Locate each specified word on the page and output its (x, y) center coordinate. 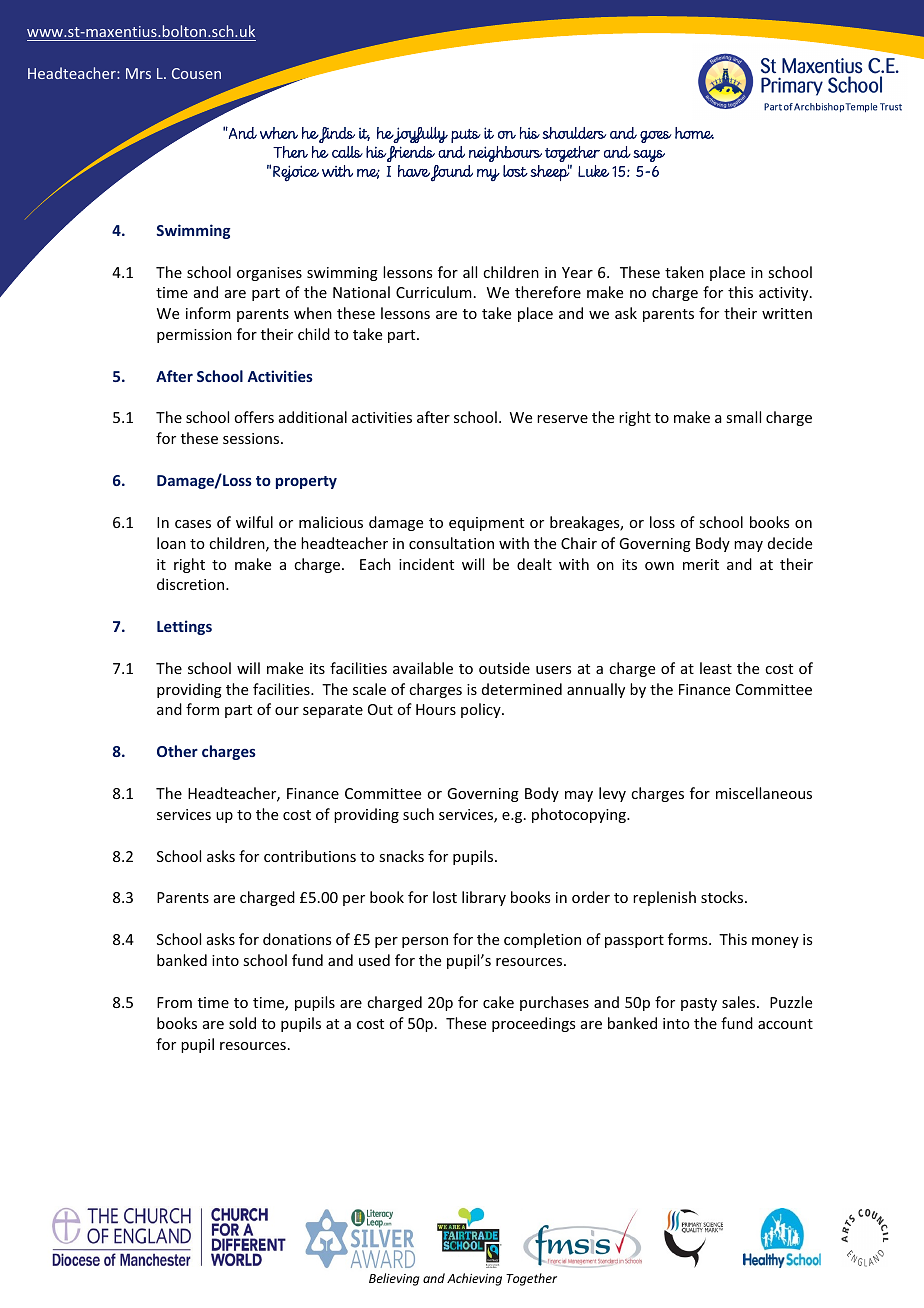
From (174, 1002)
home (694, 133)
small (743, 417)
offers (254, 417)
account (785, 1024)
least (716, 668)
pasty (699, 1004)
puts (466, 136)
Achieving (474, 1279)
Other (177, 751)
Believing (394, 1279)
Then (290, 152)
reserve (562, 419)
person (425, 942)
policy (482, 710)
